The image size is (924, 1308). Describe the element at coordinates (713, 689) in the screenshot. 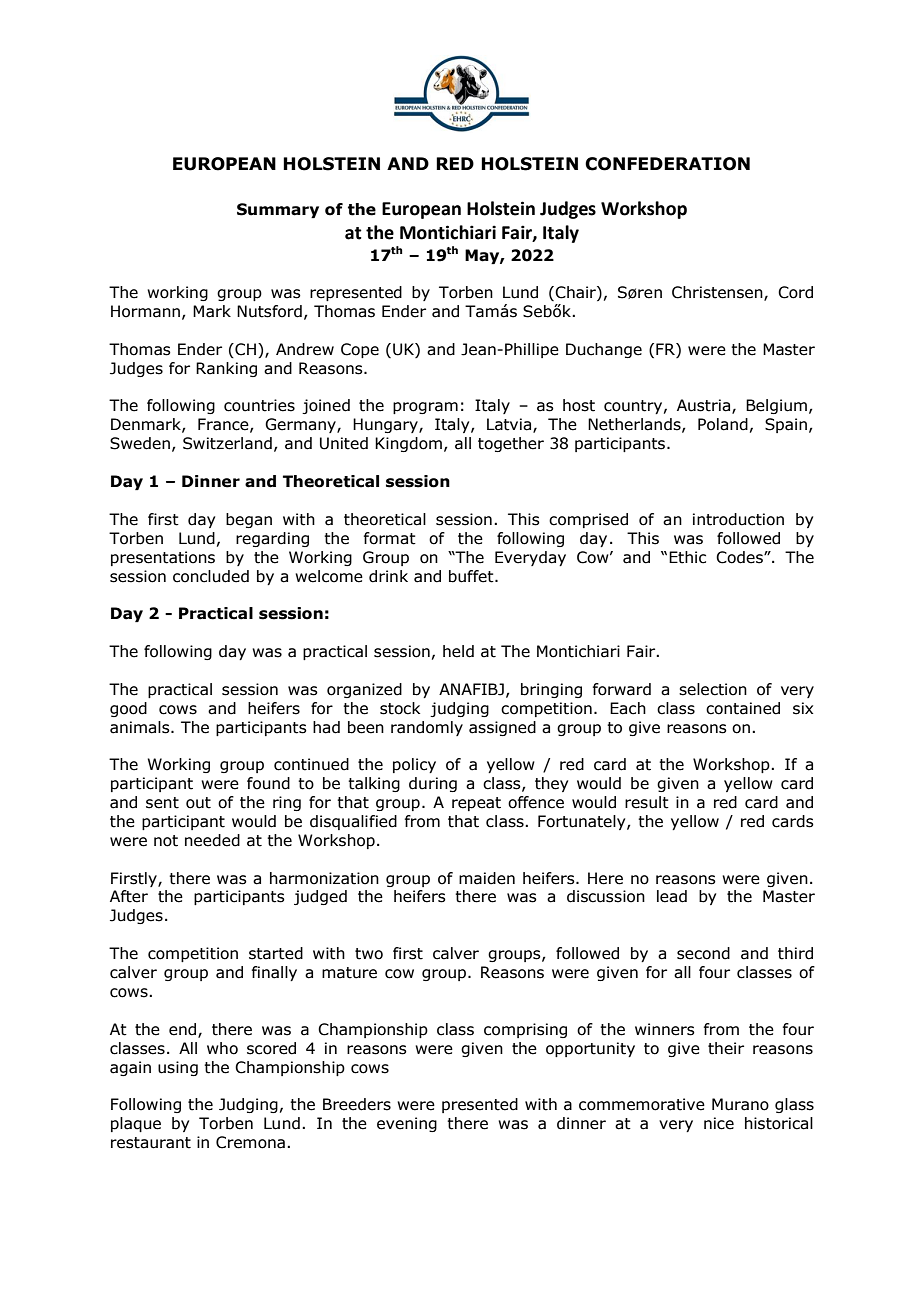

I see `selection` at that location.
